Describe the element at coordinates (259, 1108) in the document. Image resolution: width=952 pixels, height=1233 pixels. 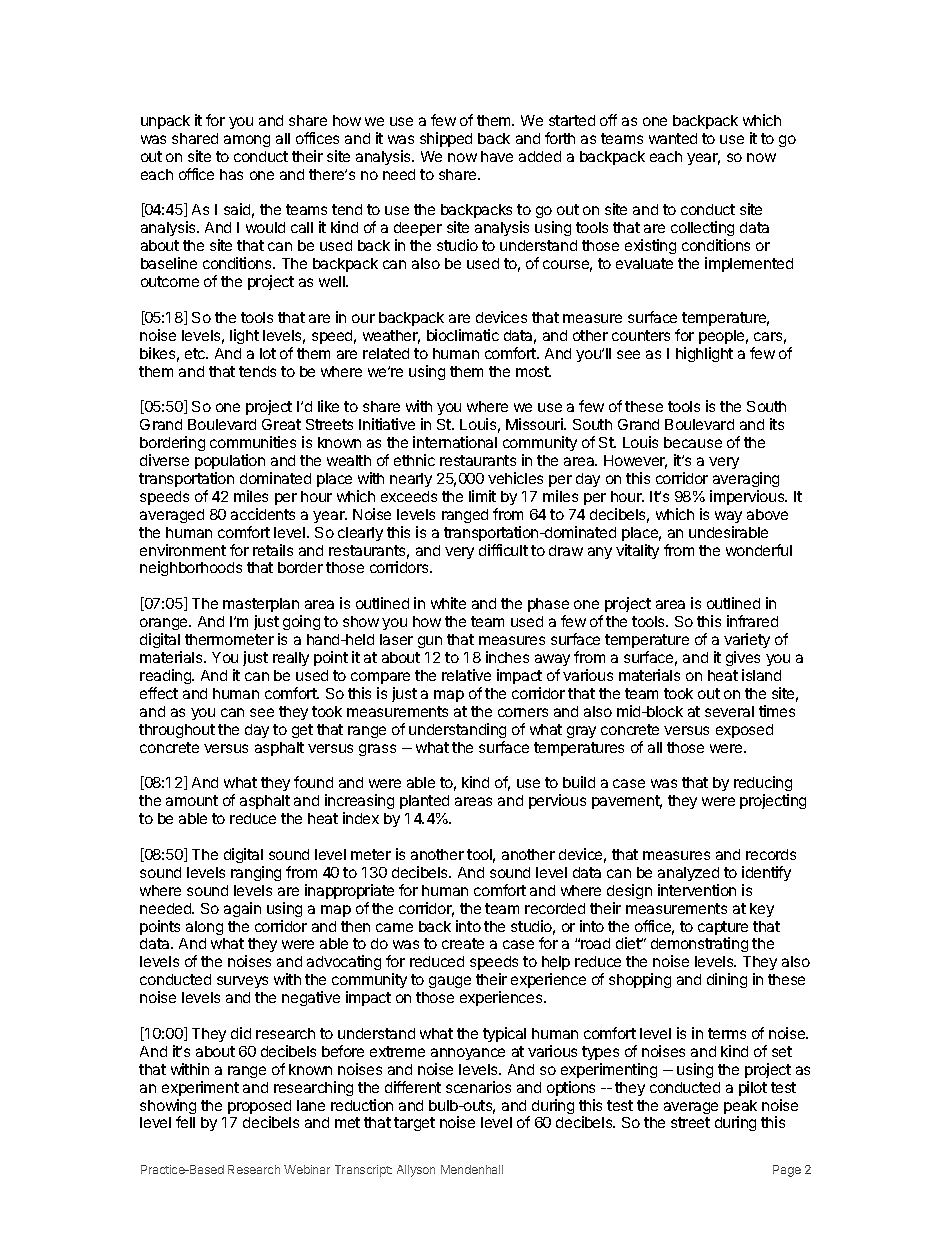
I see `proposed` at that location.
